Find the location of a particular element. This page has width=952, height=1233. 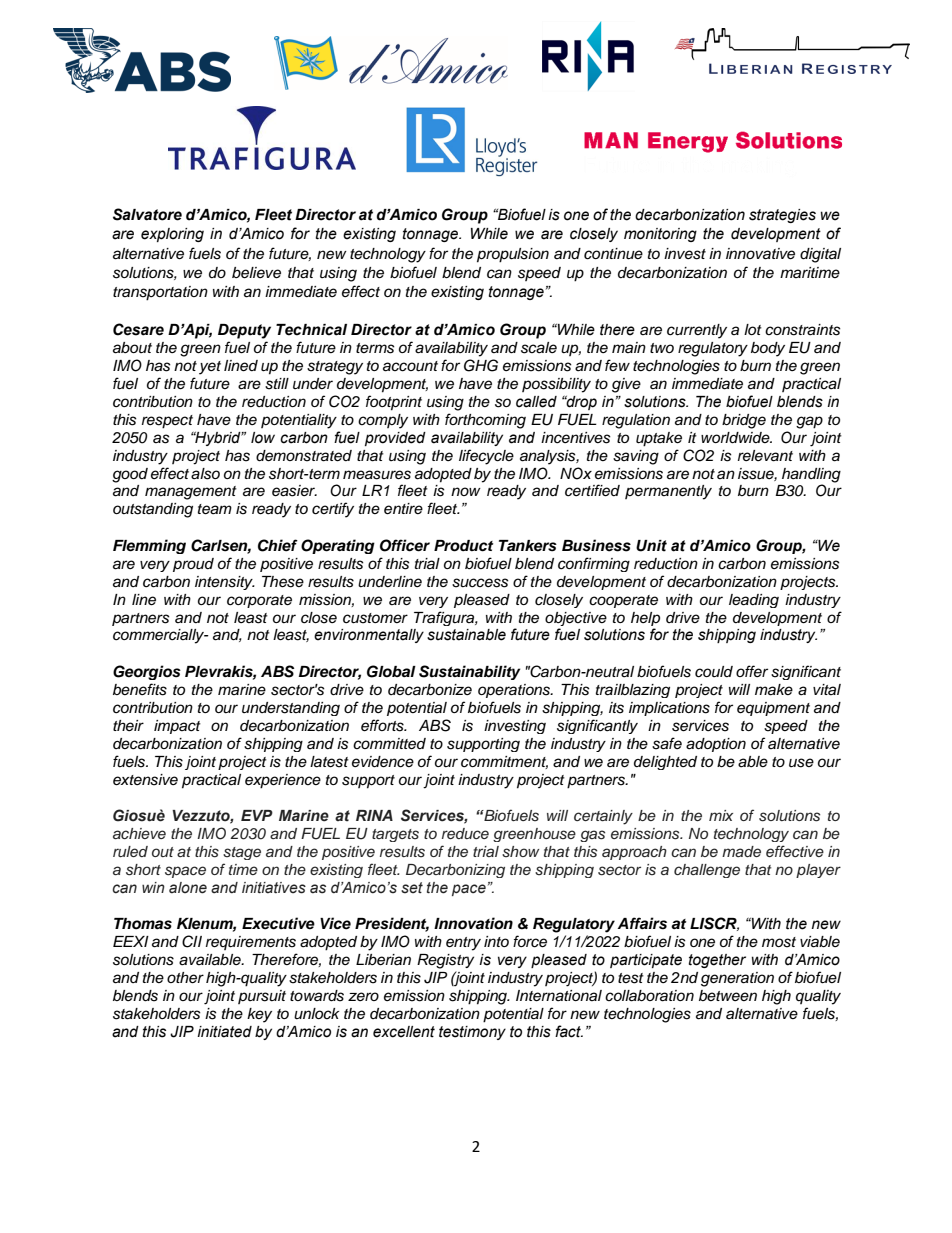

International is located at coordinates (559, 996).
